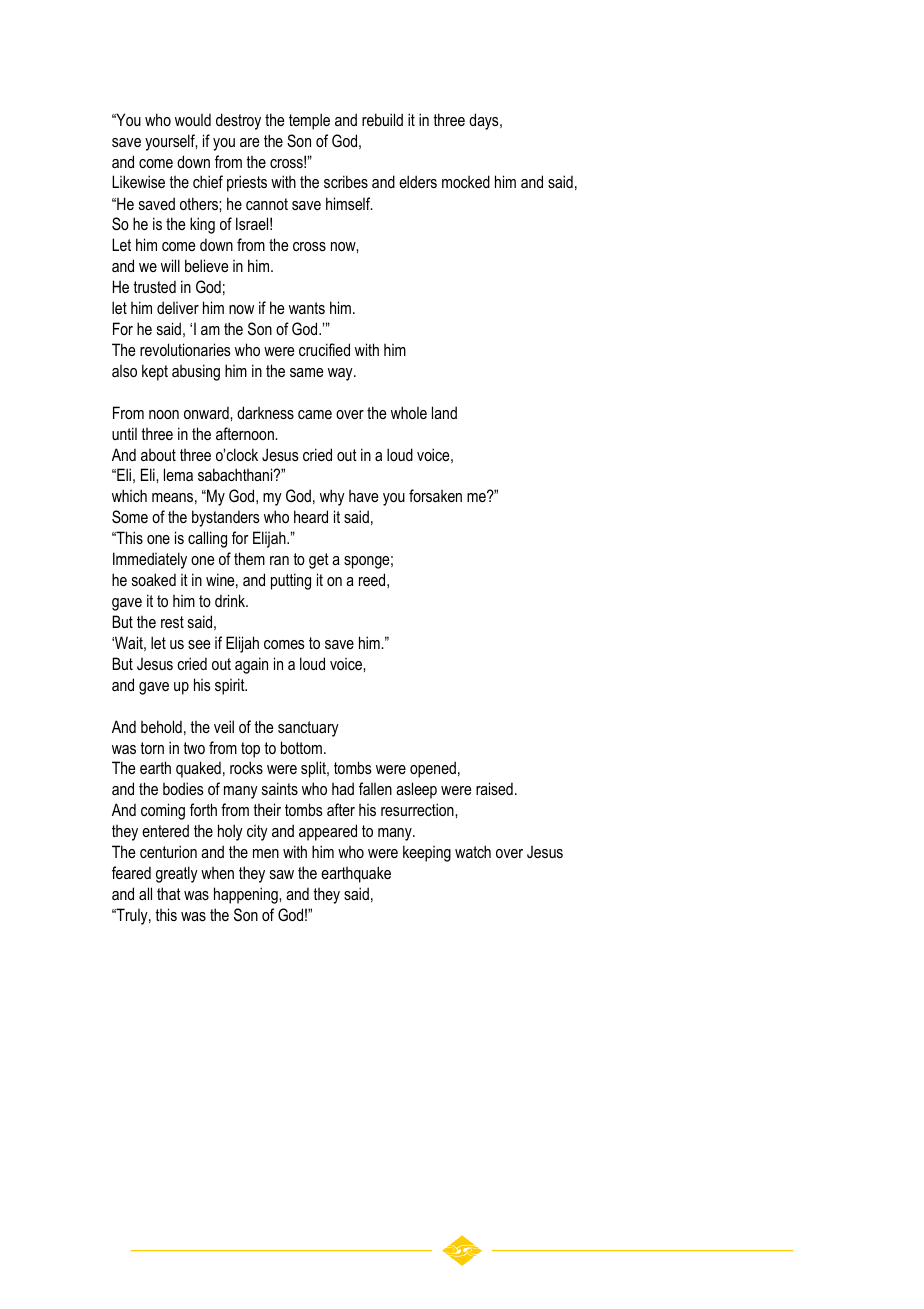 The width and height of the screenshot is (924, 1309). What do you see at coordinates (282, 874) in the screenshot?
I see `saw` at bounding box center [282, 874].
